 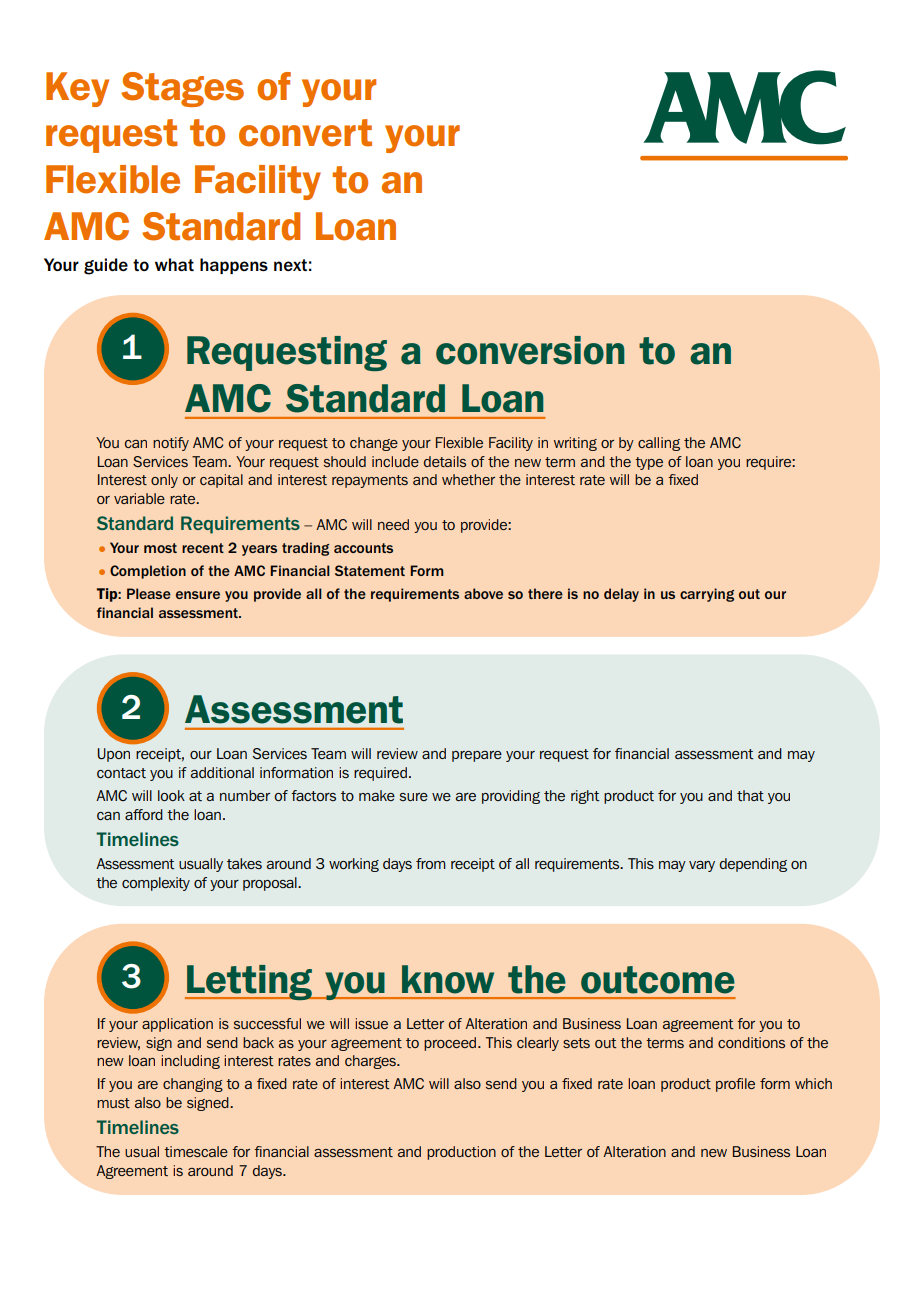 What do you see at coordinates (659, 444) in the screenshot?
I see `calling` at bounding box center [659, 444].
